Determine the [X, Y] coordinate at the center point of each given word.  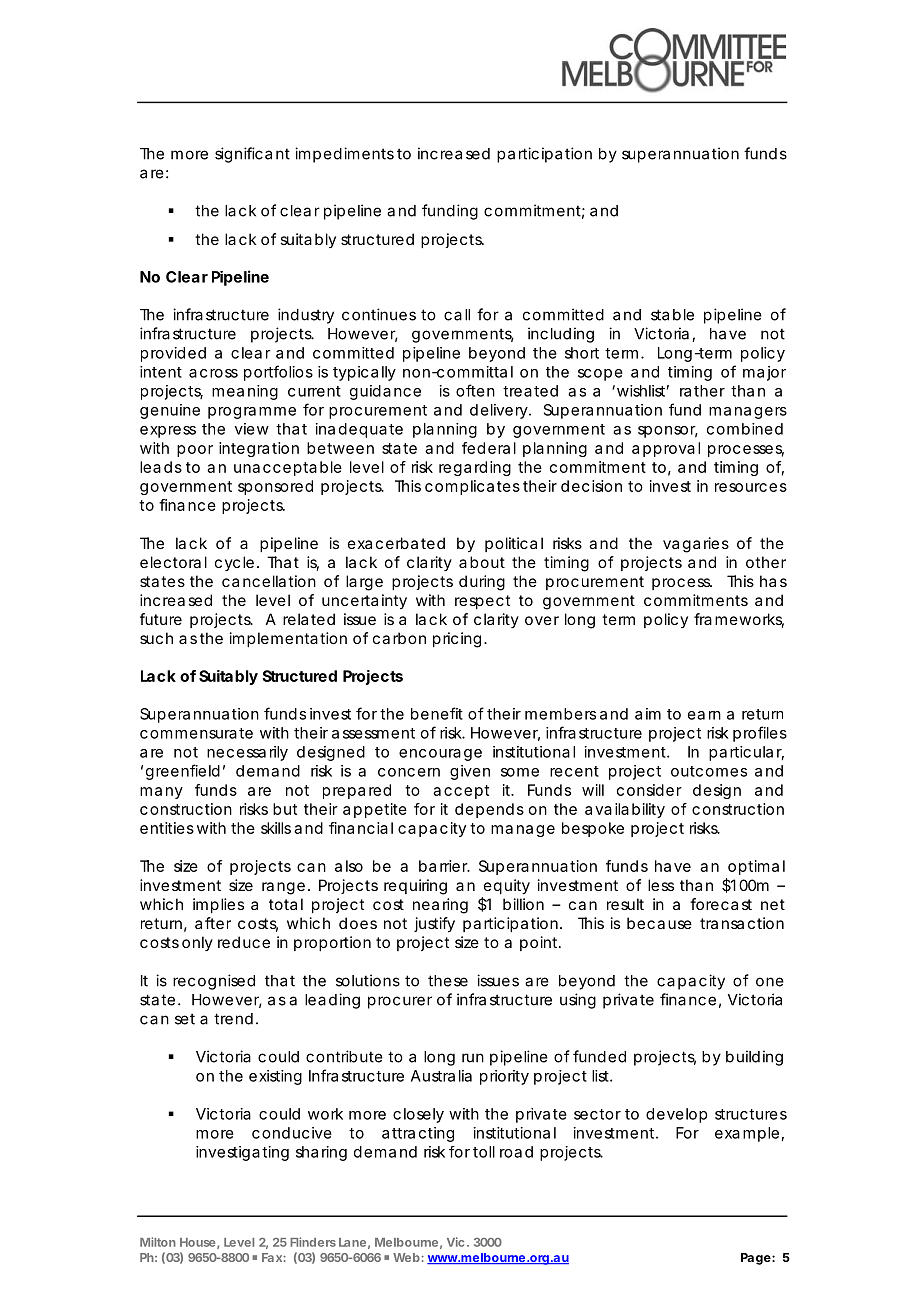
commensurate [196, 733]
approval [666, 449]
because [659, 923]
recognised [214, 982]
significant [252, 155]
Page [756, 1259]
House [197, 1242]
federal [489, 448]
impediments [344, 155]
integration [259, 449]
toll [484, 1152]
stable [672, 315]
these [448, 981]
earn [704, 715]
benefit [437, 713]
